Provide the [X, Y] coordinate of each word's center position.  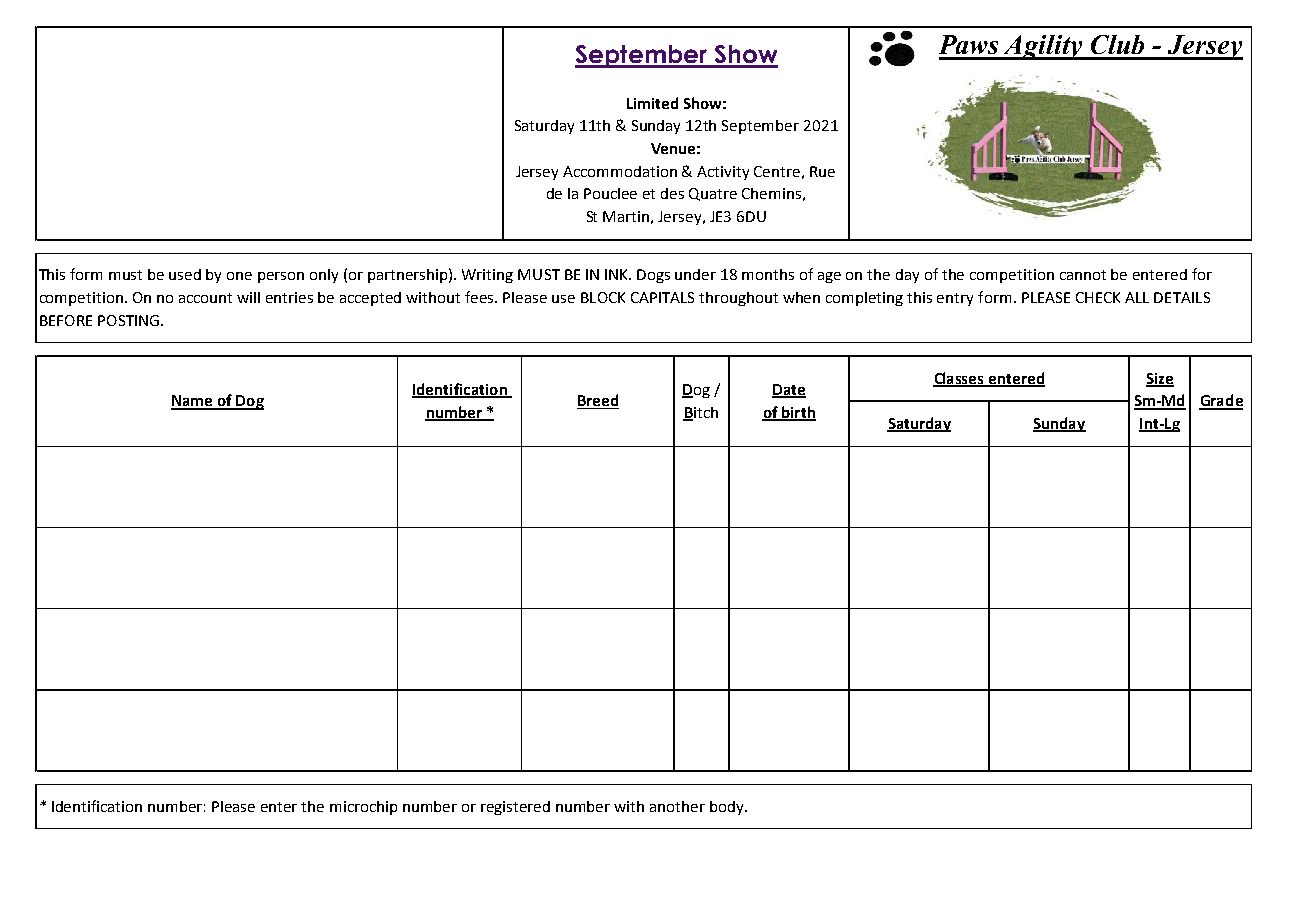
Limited [652, 103]
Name [193, 402]
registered [515, 808]
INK [618, 274]
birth [798, 413]
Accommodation [620, 171]
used [185, 274]
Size [1160, 379]
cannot [1083, 275]
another [677, 806]
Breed [598, 401]
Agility [1043, 47]
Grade [1221, 401]
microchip [363, 808]
